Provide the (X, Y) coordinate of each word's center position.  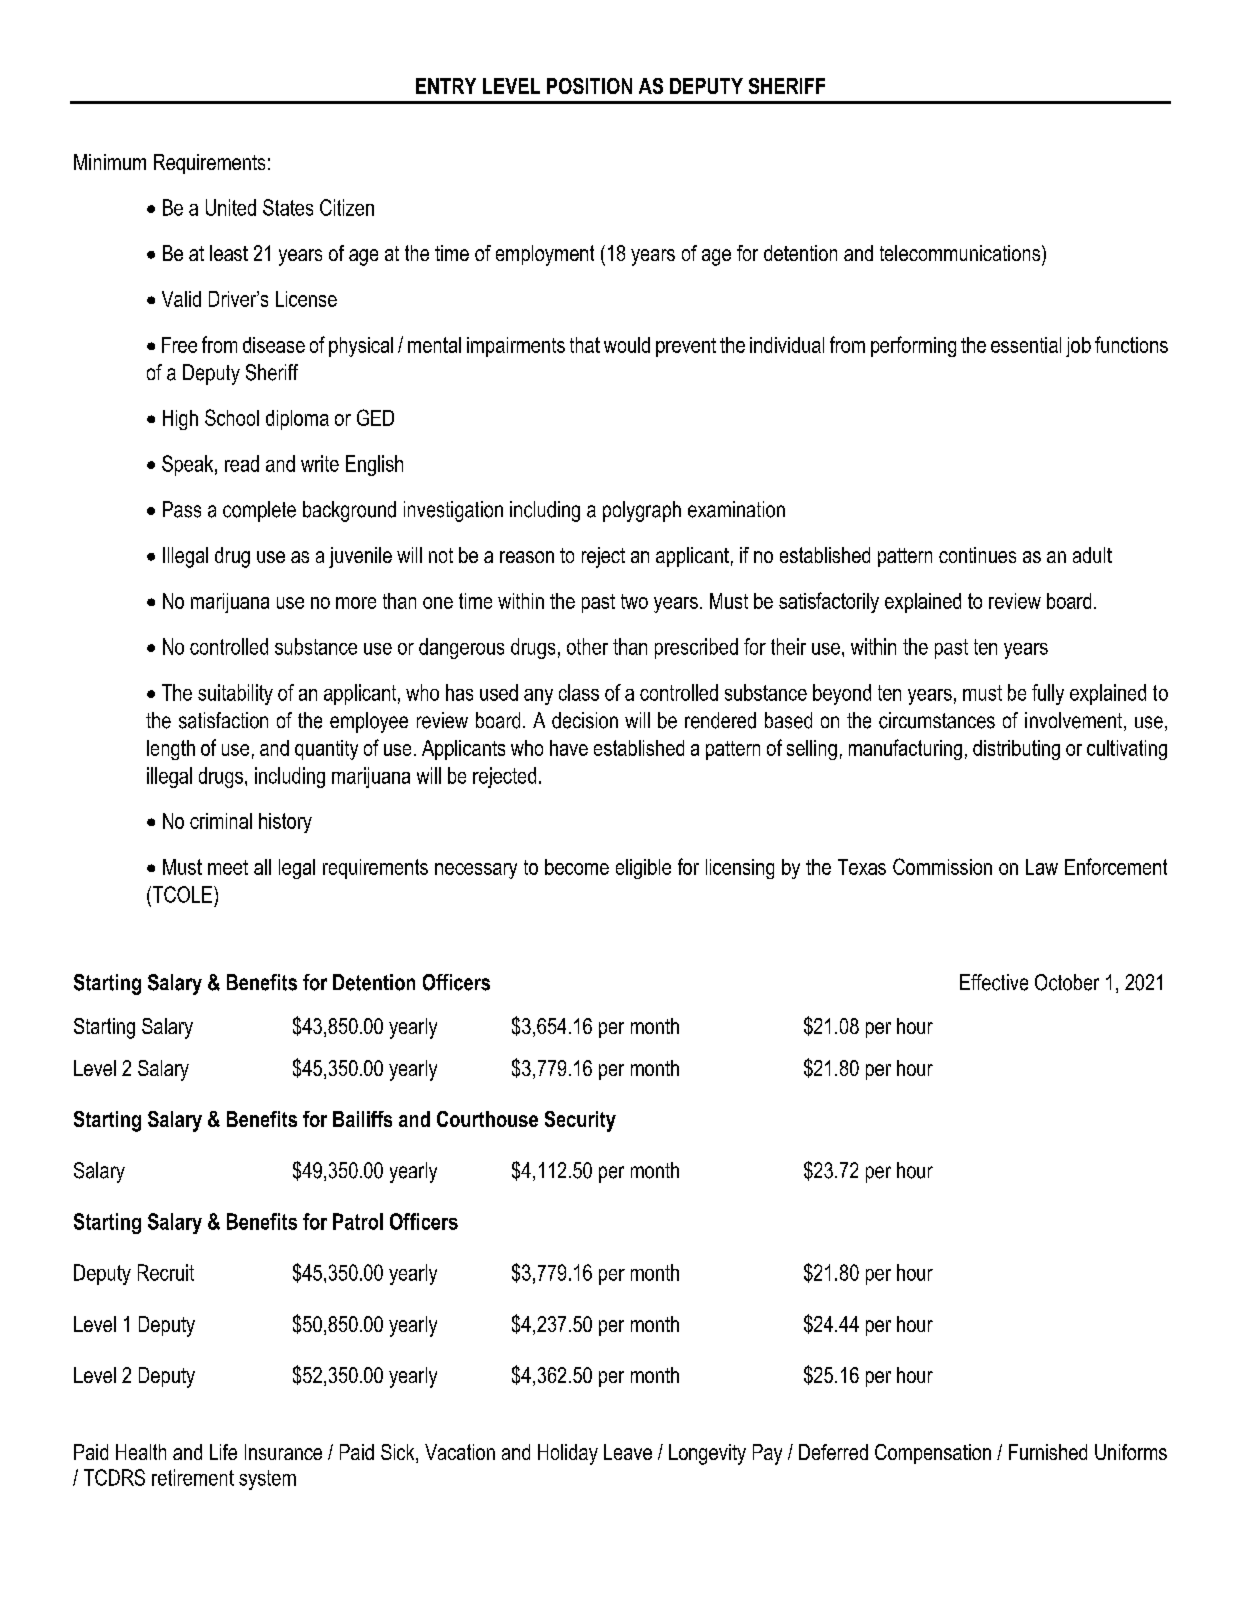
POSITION (589, 86)
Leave (628, 1452)
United (231, 207)
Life (223, 1452)
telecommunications (961, 253)
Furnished (1048, 1452)
